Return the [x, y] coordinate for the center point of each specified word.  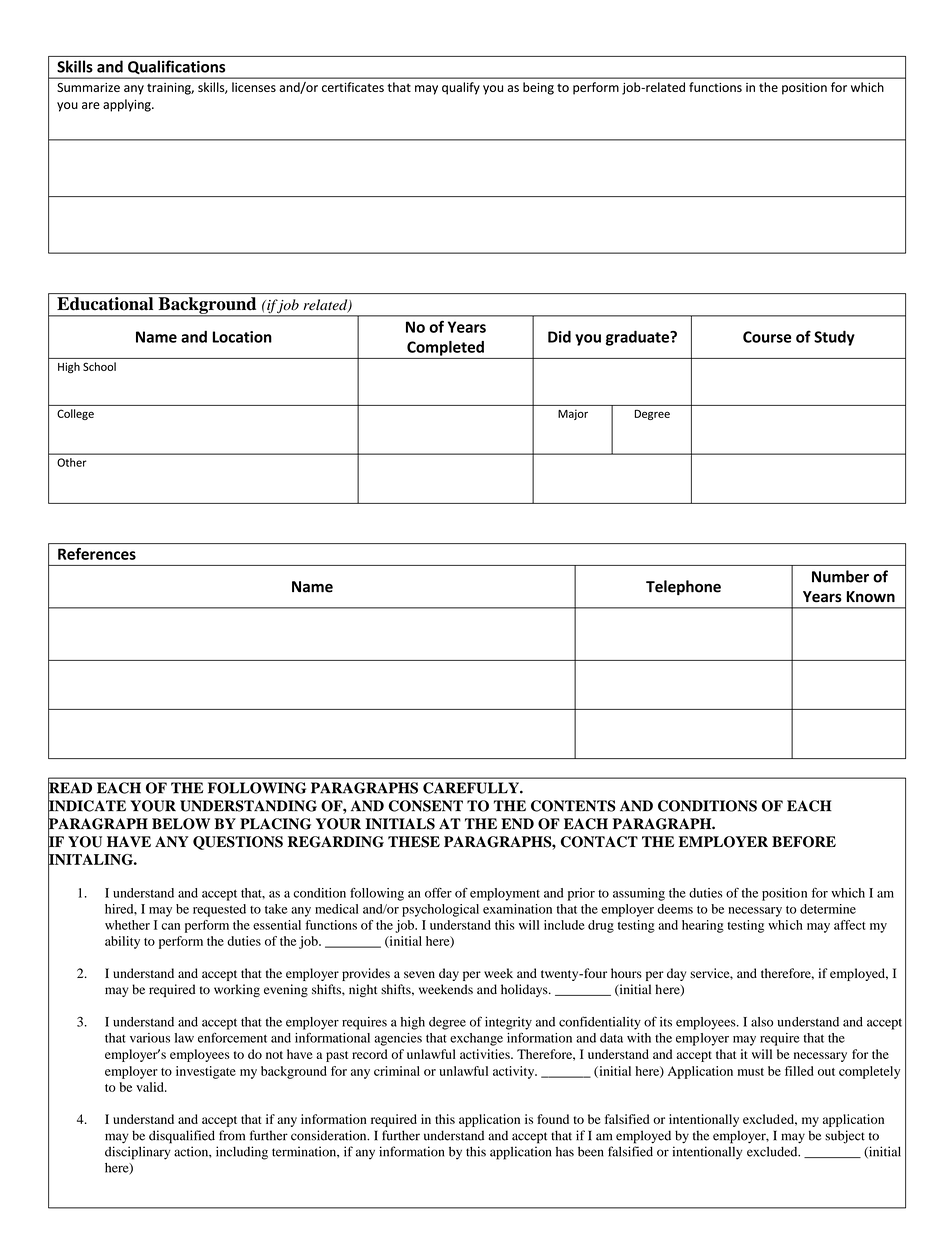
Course [767, 337]
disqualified [182, 1137]
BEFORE [804, 842]
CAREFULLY [472, 788]
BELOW [181, 824]
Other [72, 462]
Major [573, 414]
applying [128, 105]
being [538, 88]
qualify [461, 88]
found [553, 1119]
